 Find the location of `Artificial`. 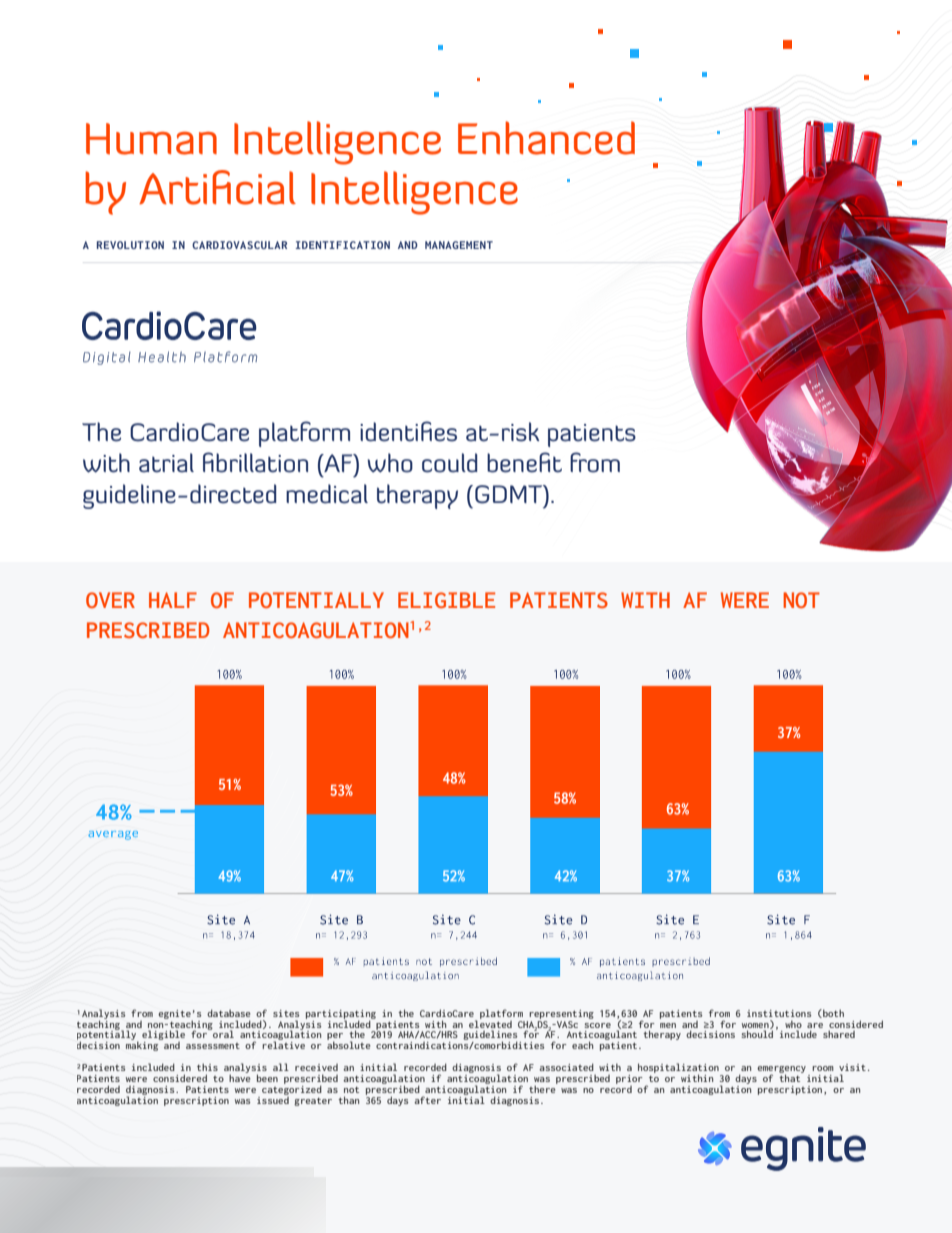

Artificial is located at coordinates (217, 187).
